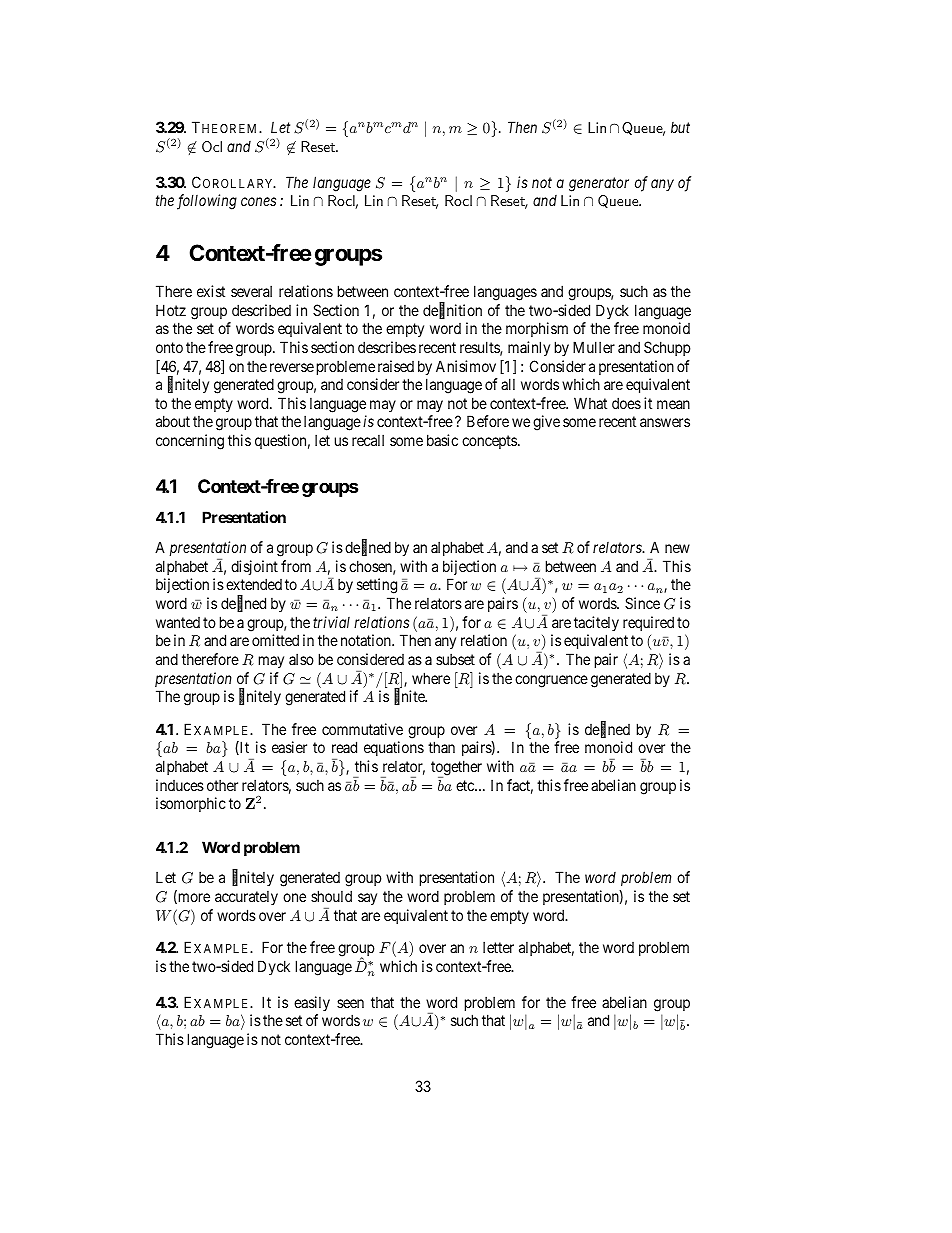  I want to click on following, so click(207, 202).
